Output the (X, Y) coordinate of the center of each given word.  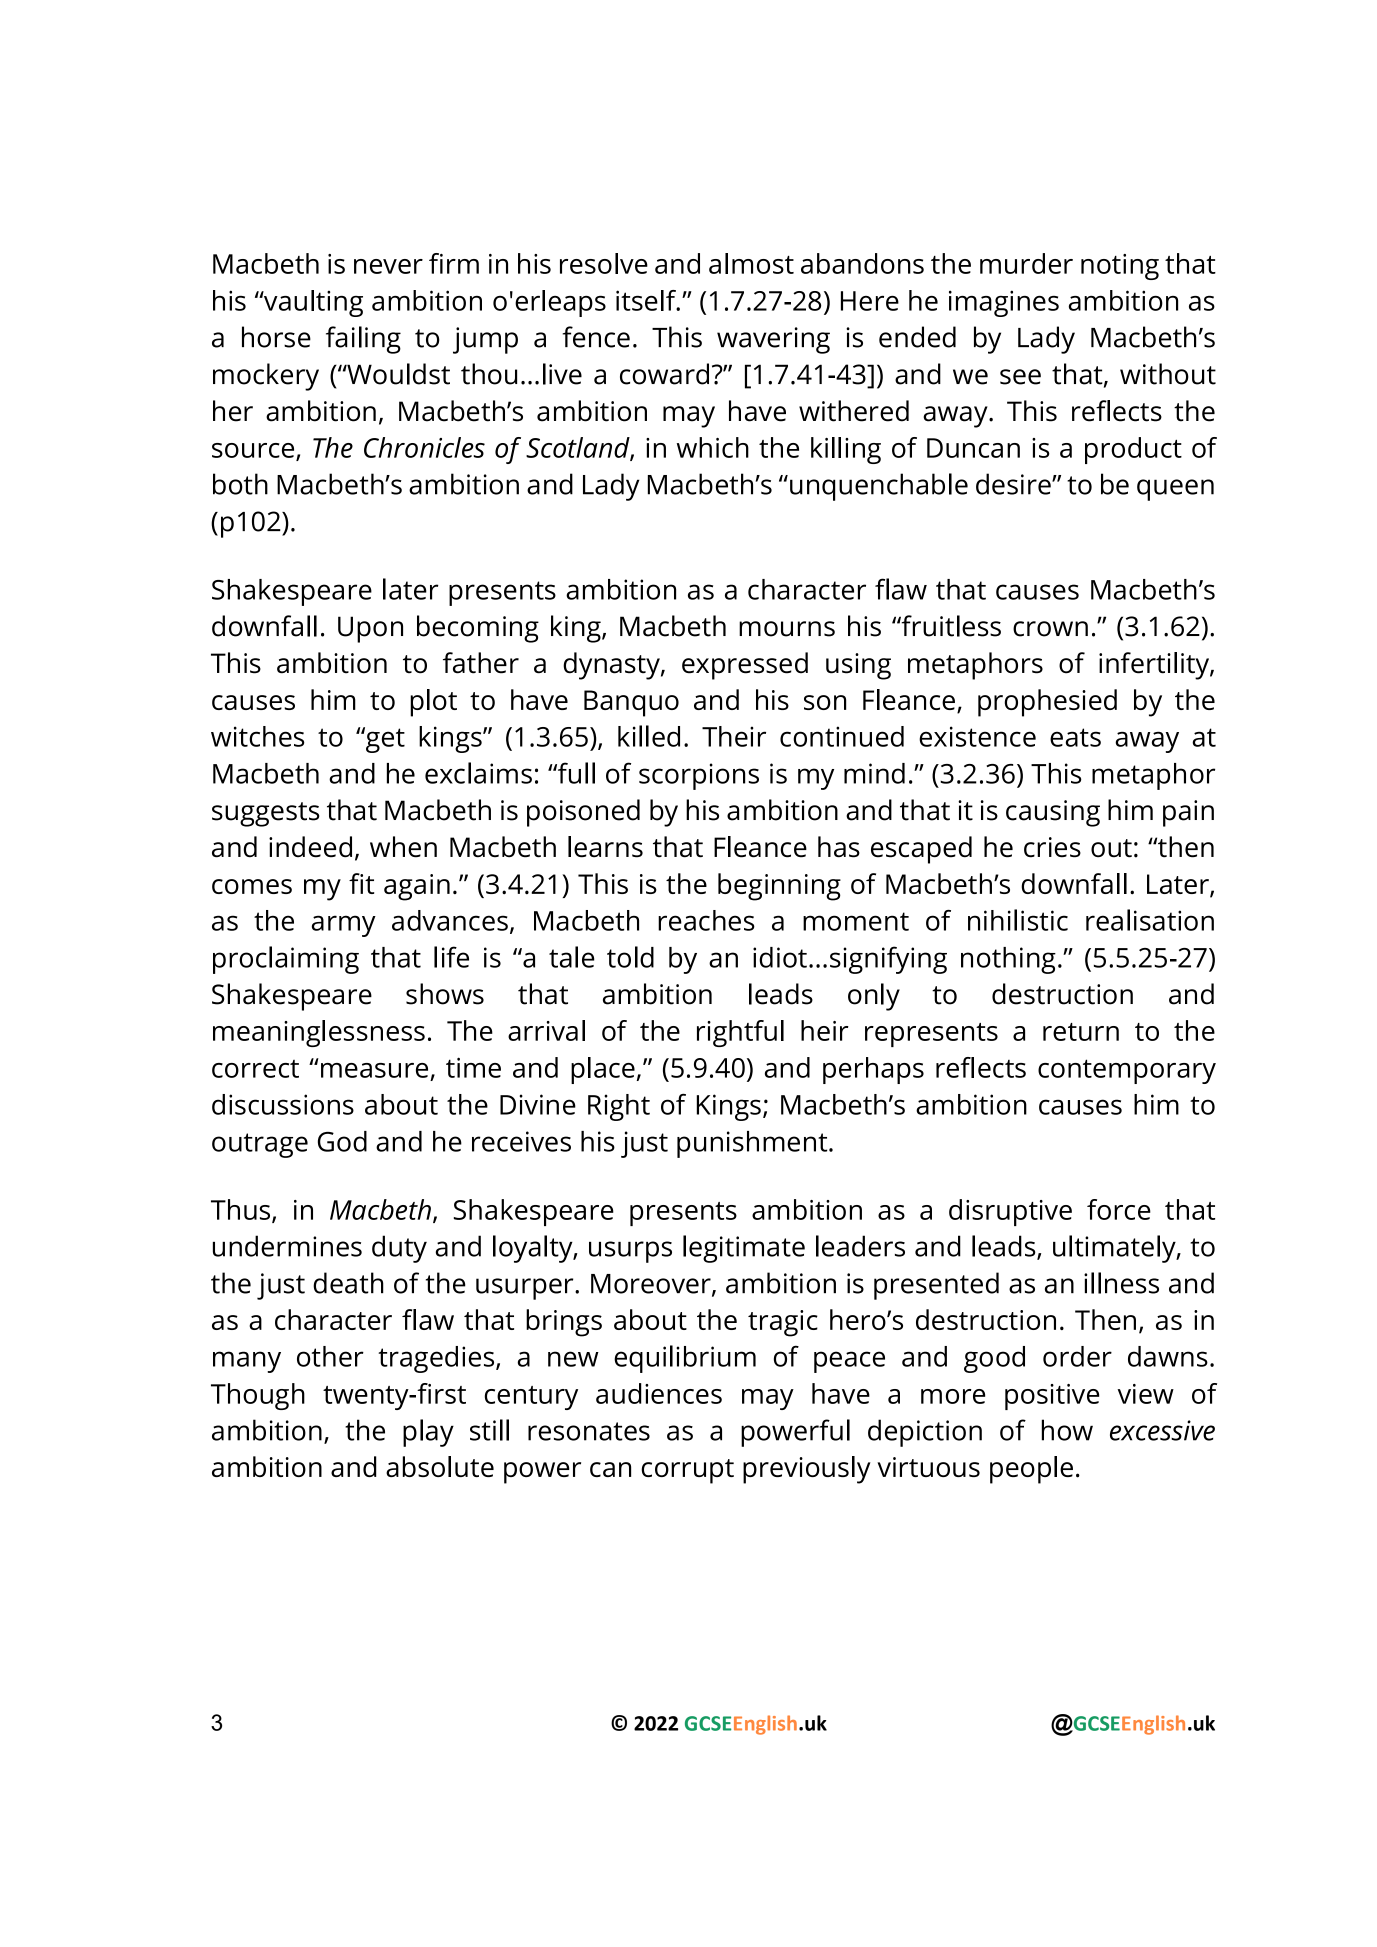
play (428, 1433)
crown (1050, 629)
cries (1052, 847)
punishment (753, 1144)
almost (751, 263)
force (1119, 1209)
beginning (779, 887)
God (342, 1141)
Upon (370, 629)
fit (361, 883)
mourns (787, 629)
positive (1052, 1397)
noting (1120, 267)
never (388, 266)
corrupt (687, 1471)
